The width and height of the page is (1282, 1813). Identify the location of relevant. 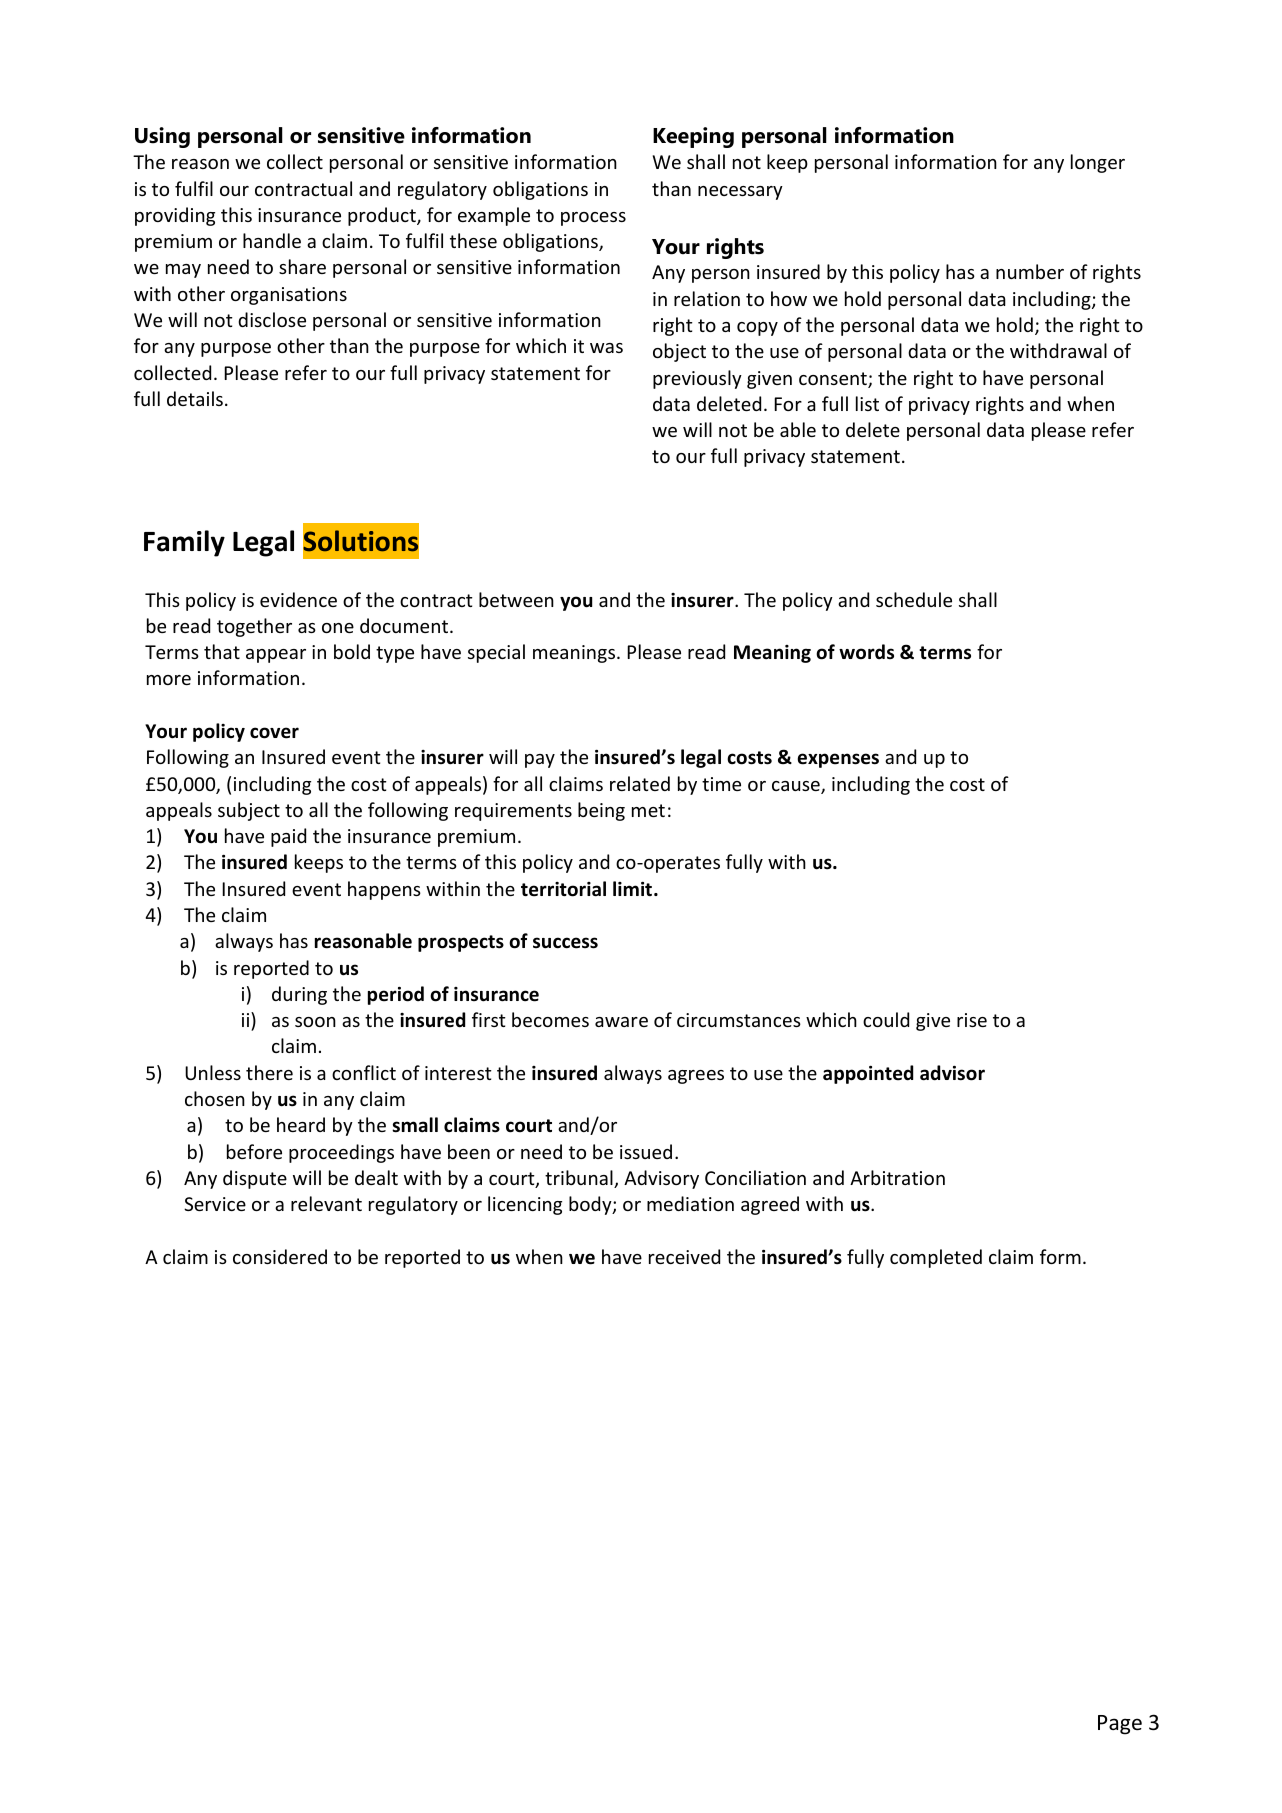
(326, 1203).
